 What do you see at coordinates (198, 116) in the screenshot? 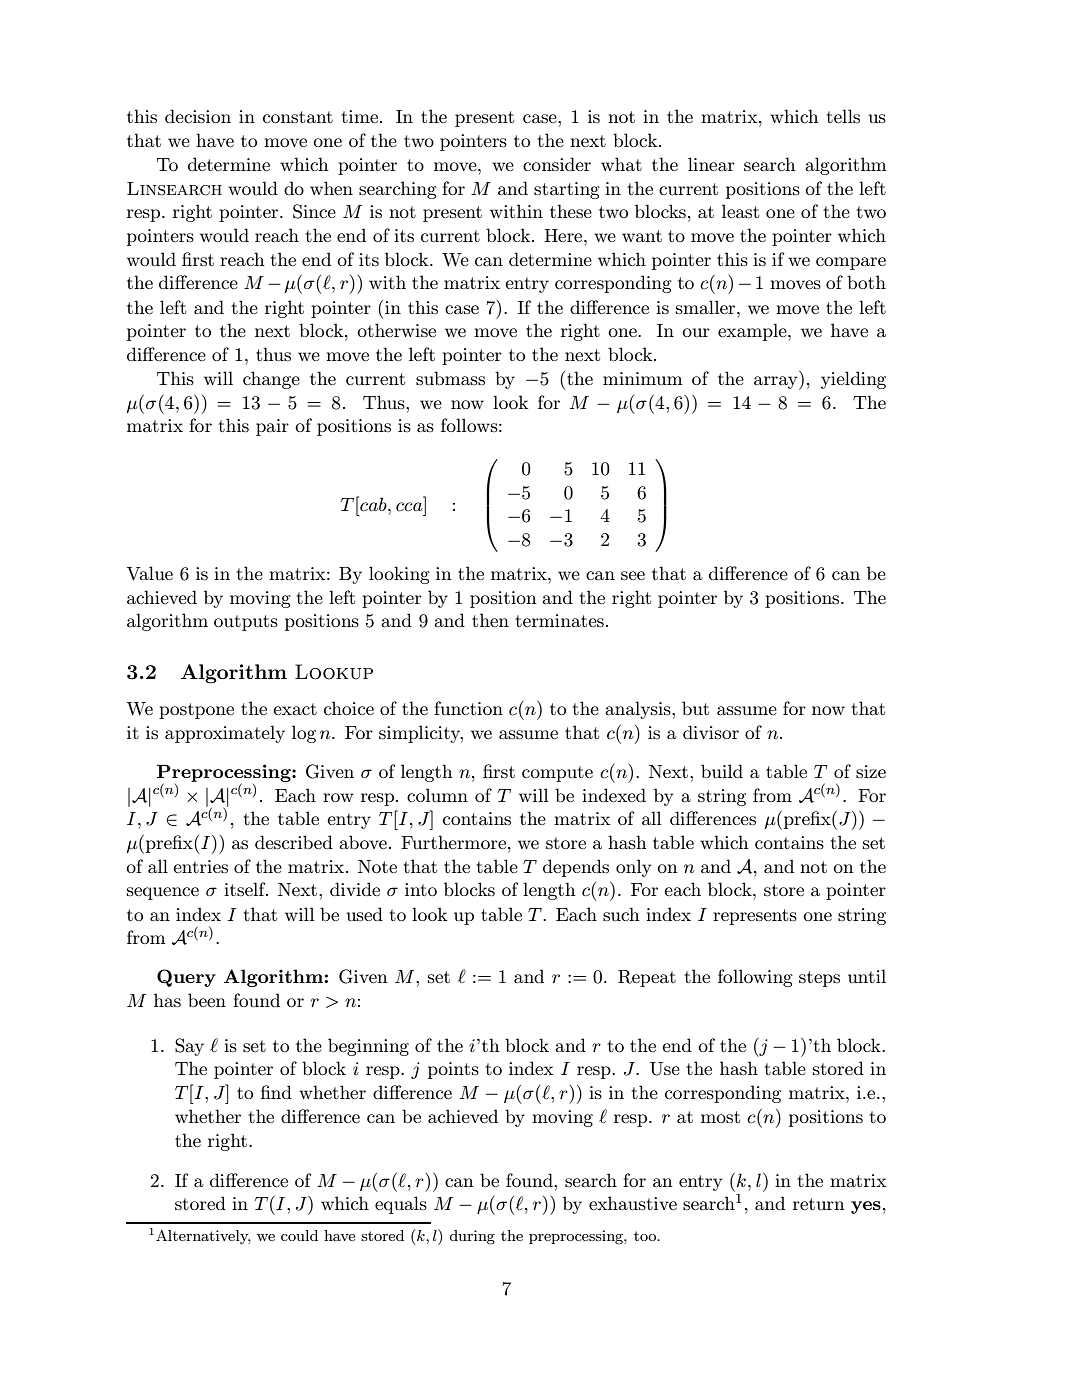
I see `decision` at bounding box center [198, 116].
